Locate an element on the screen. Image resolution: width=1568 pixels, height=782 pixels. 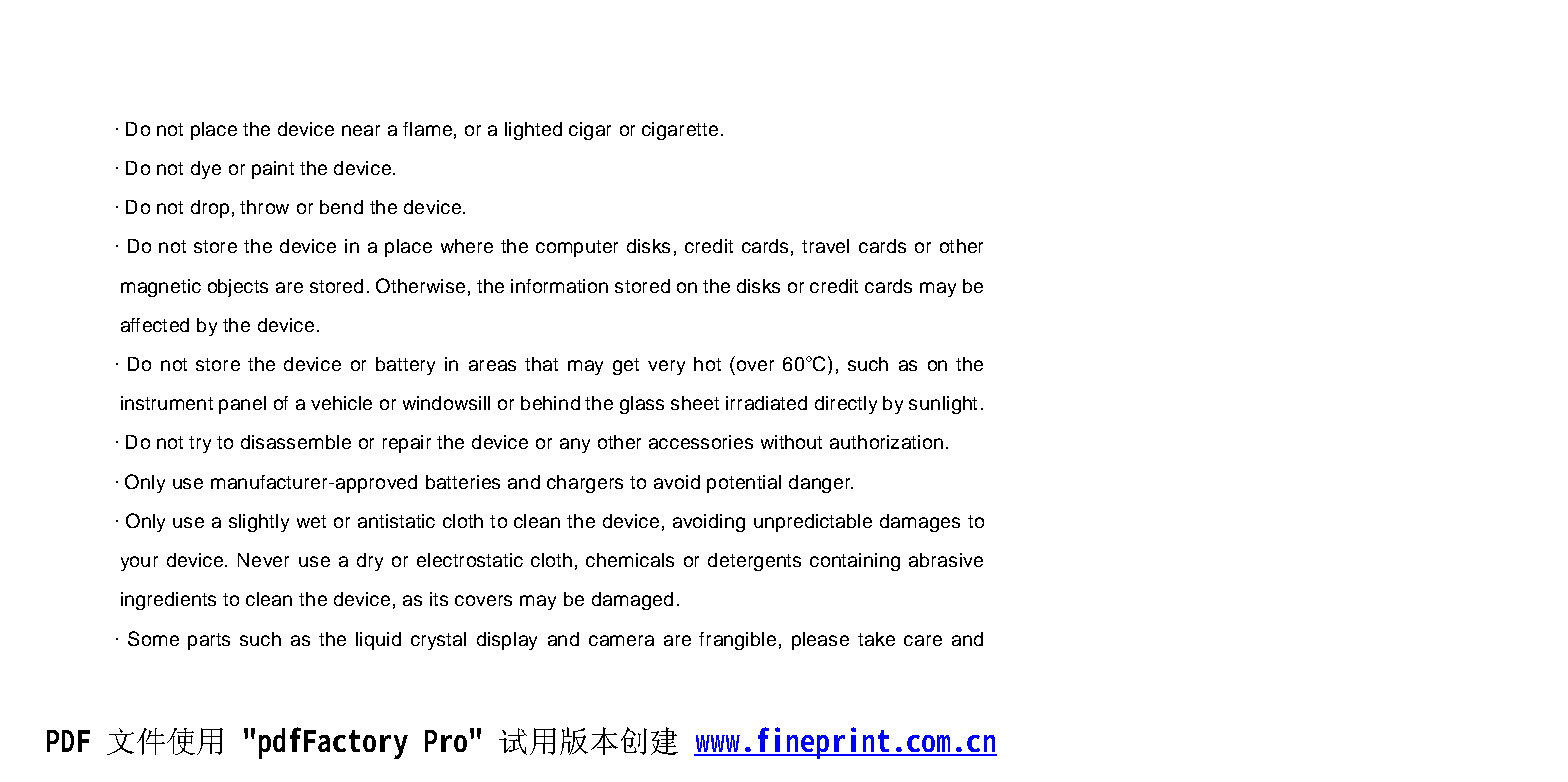
travel is located at coordinates (825, 246).
